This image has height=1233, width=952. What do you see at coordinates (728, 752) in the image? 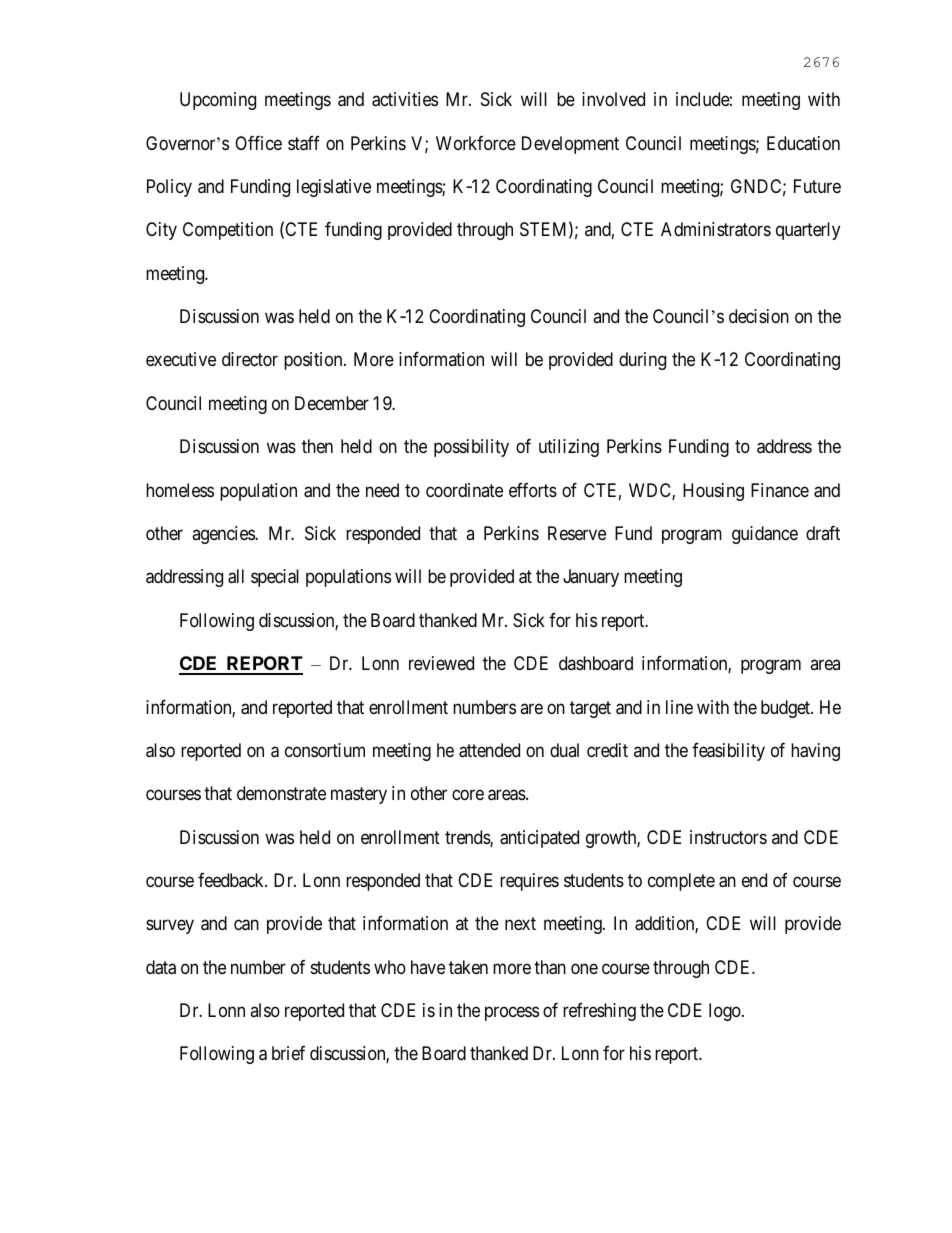
I see `feasibility` at bounding box center [728, 752].
